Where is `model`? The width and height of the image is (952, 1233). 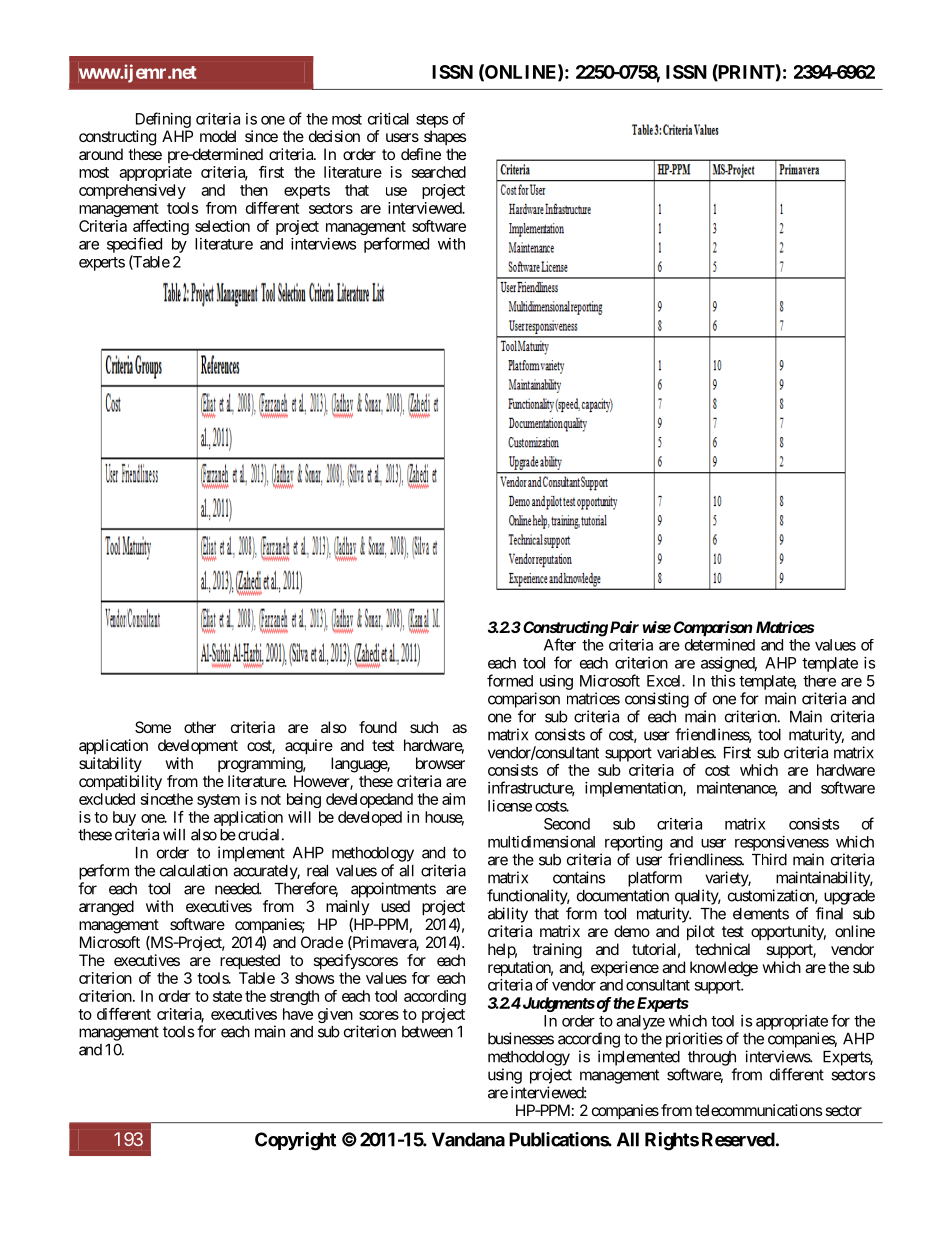
model is located at coordinates (218, 136).
